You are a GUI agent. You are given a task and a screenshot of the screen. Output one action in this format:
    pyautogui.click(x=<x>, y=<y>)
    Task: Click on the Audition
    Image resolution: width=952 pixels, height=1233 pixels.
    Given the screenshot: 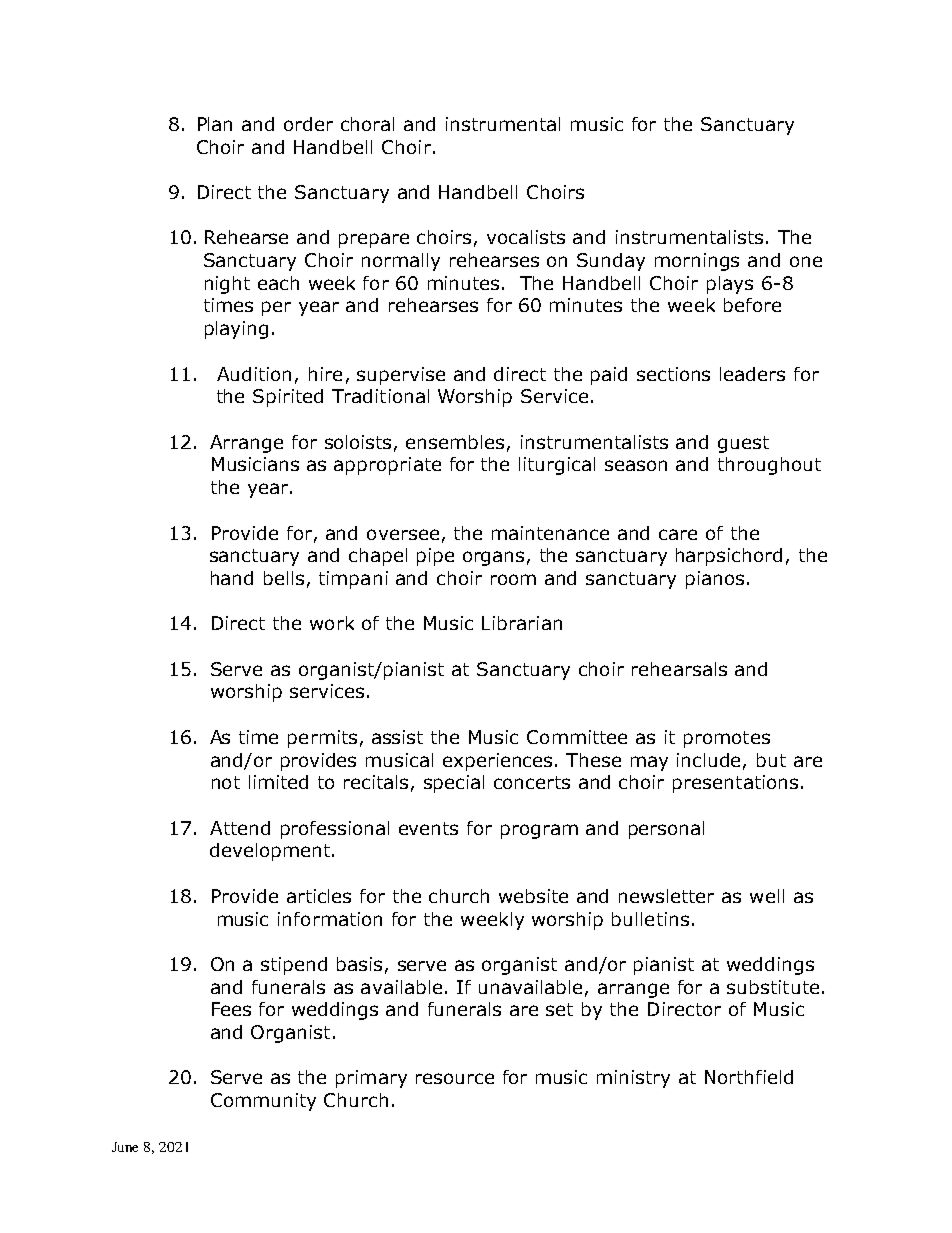 What is the action you would take?
    pyautogui.click(x=254, y=374)
